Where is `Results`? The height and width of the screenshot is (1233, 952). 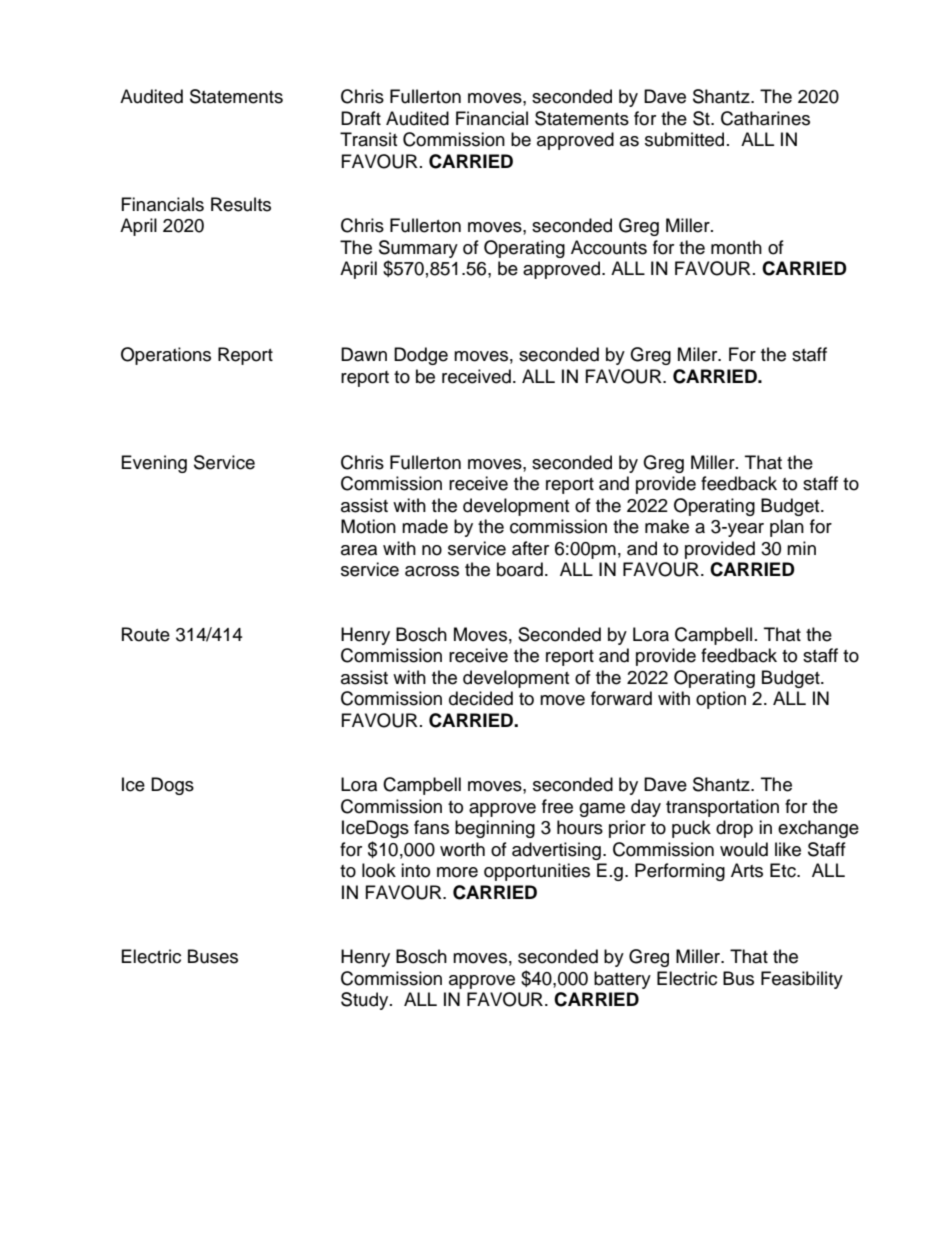 Results is located at coordinates (241, 204).
